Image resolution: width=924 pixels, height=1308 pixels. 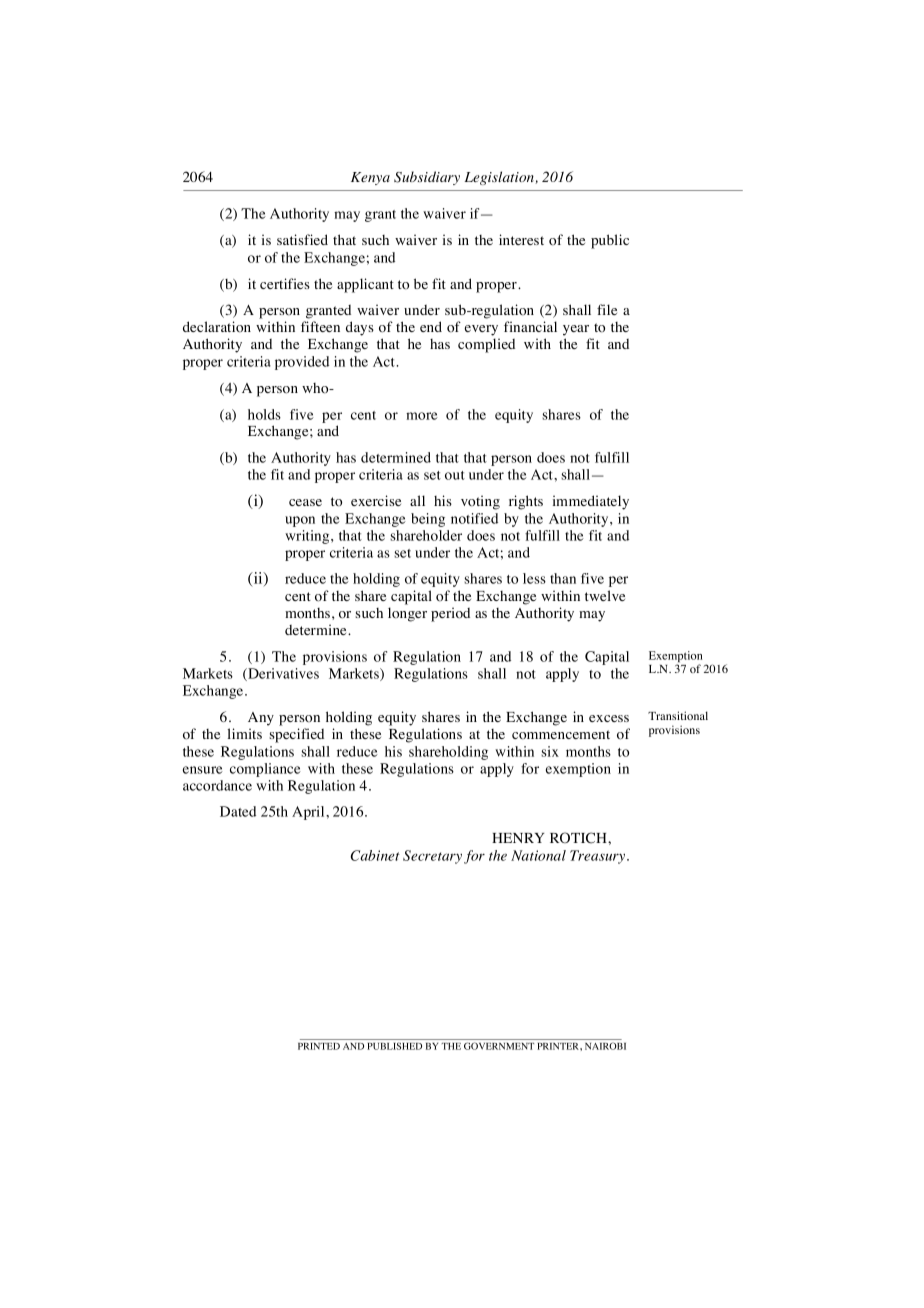 I want to click on provided, so click(x=302, y=363).
